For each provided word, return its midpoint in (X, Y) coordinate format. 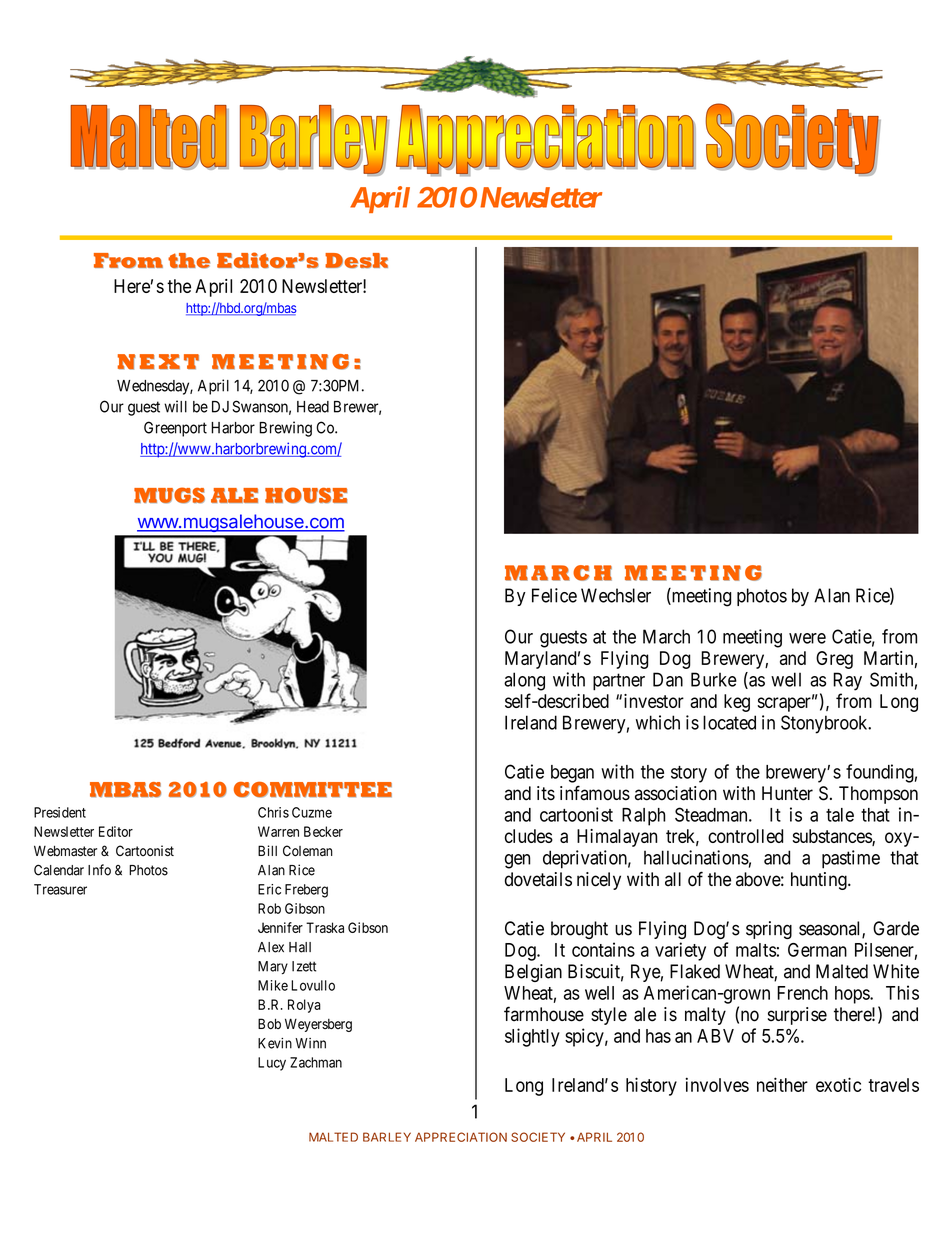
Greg (834, 660)
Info (99, 870)
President (60, 812)
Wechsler (616, 595)
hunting (820, 881)
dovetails (538, 879)
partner (619, 682)
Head (313, 407)
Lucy (272, 1064)
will (175, 406)
